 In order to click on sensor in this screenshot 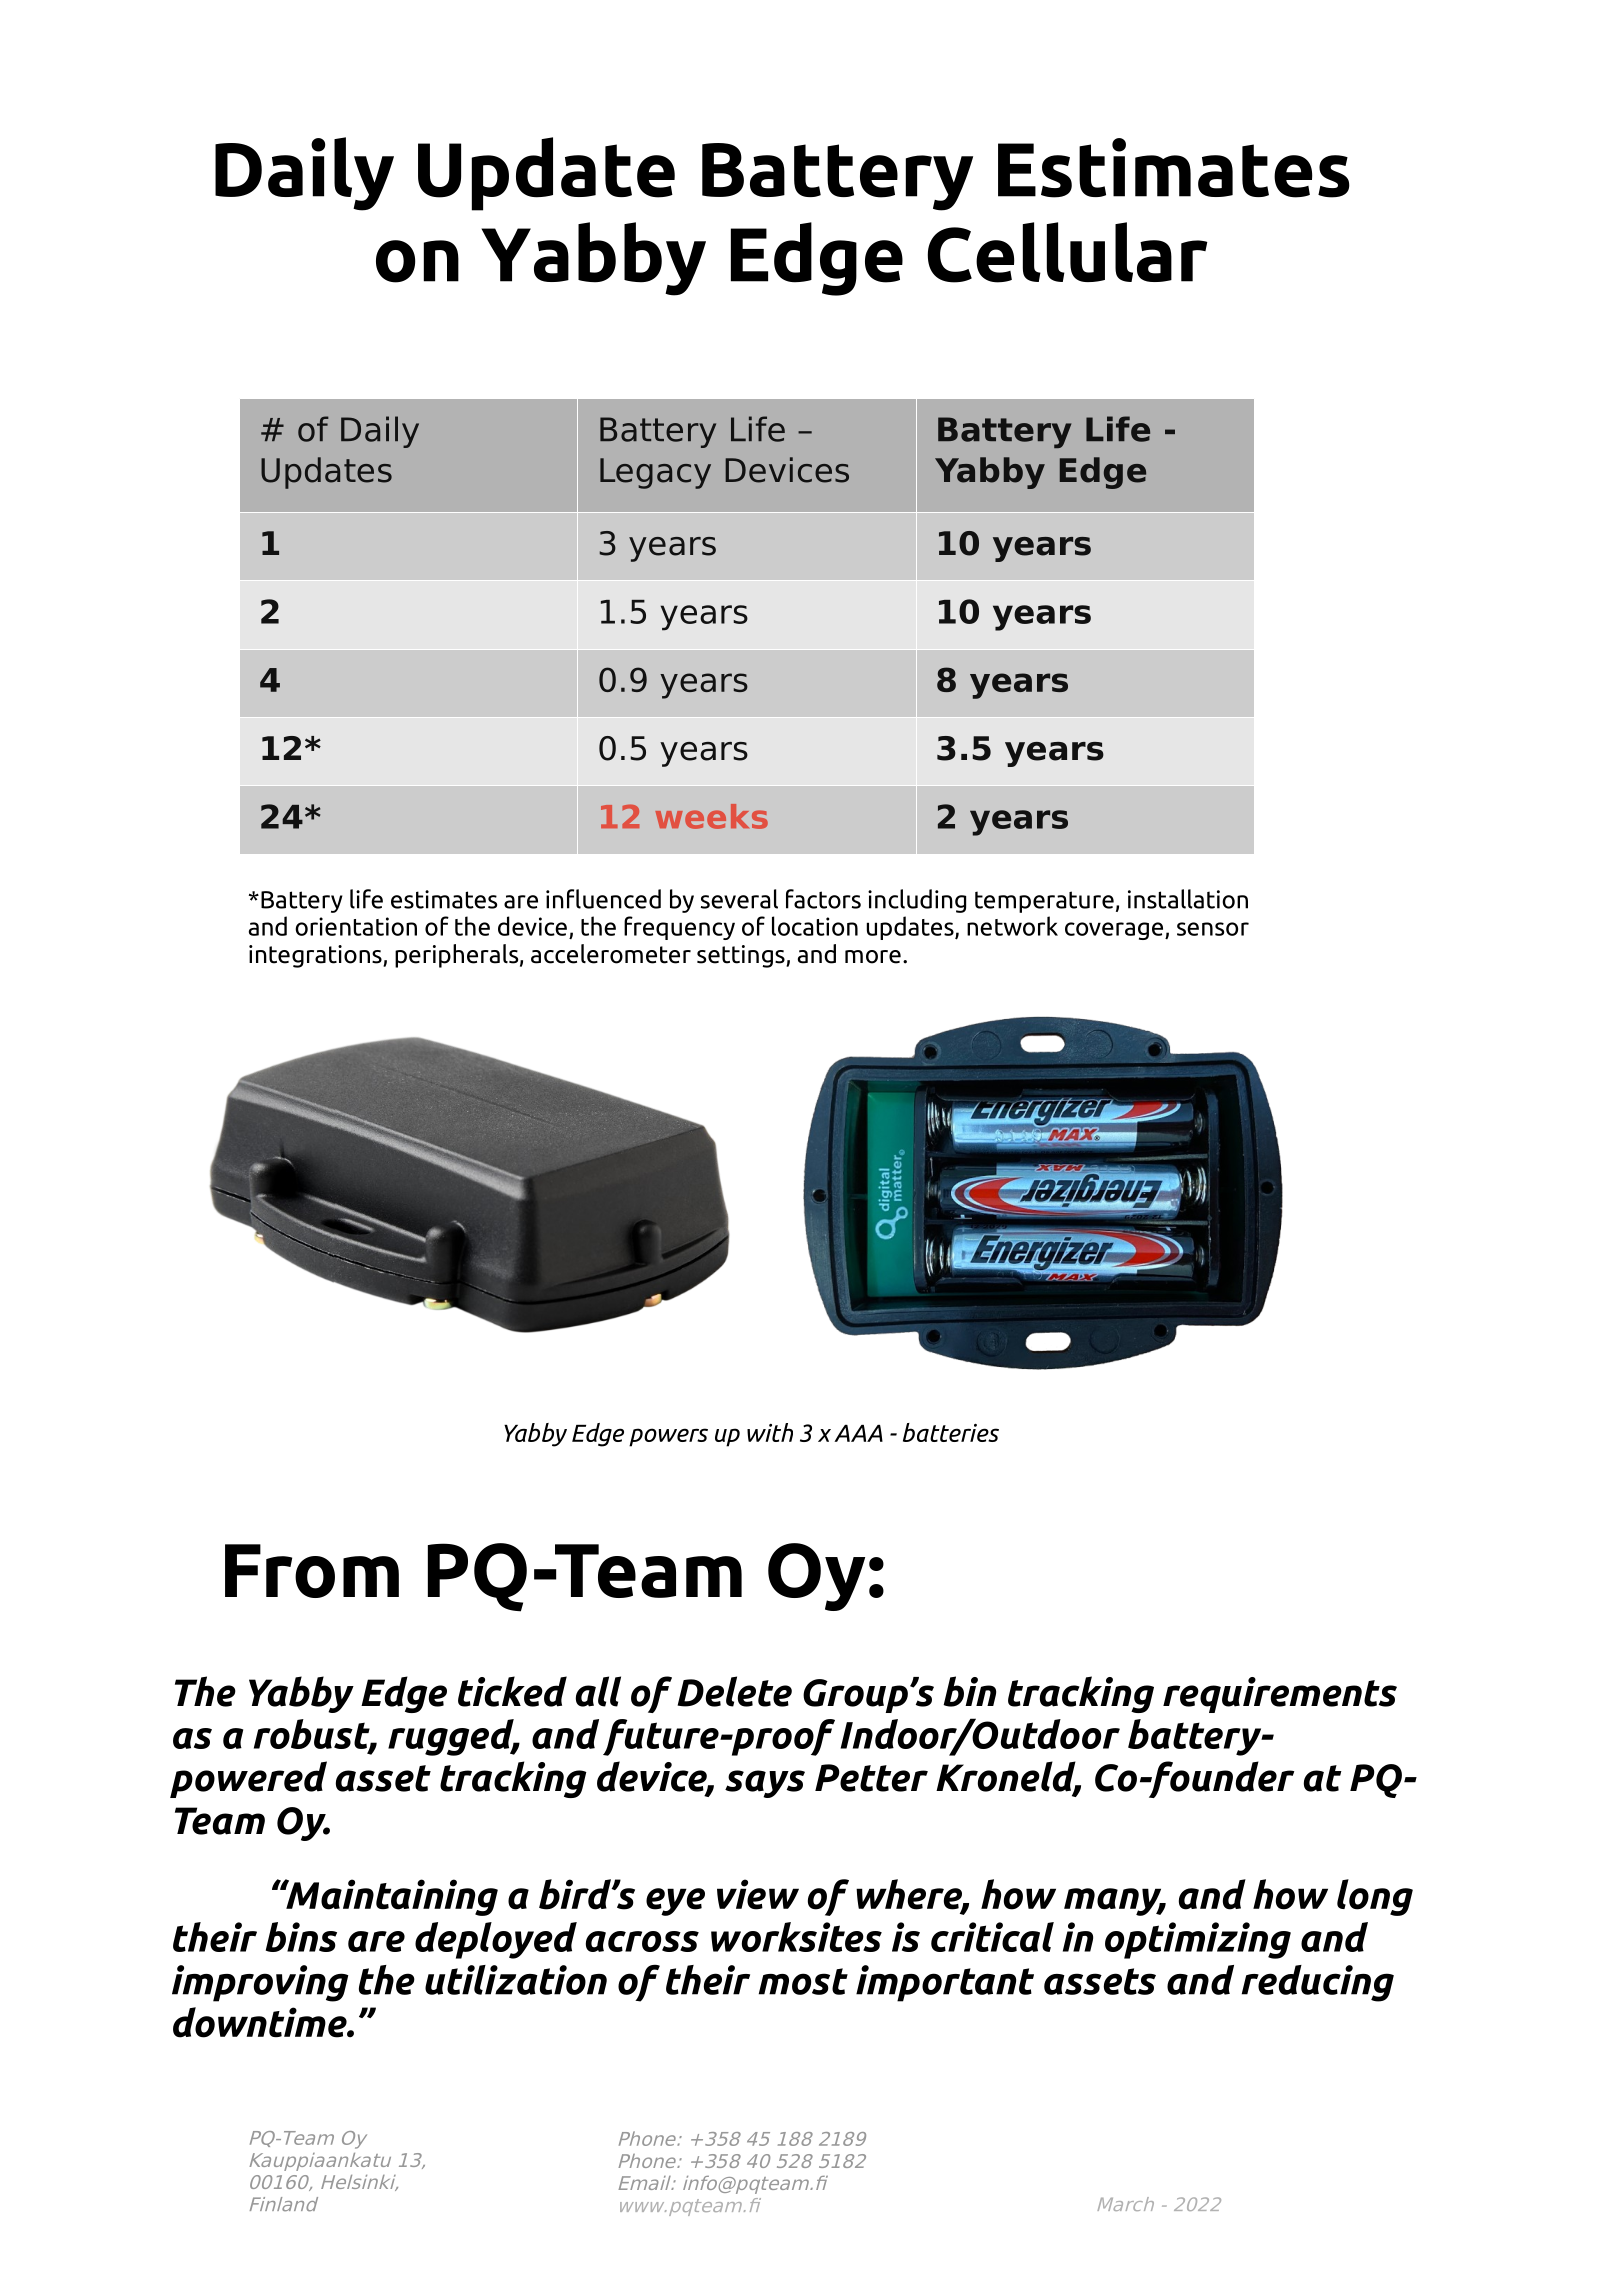, I will do `click(1213, 929)`.
